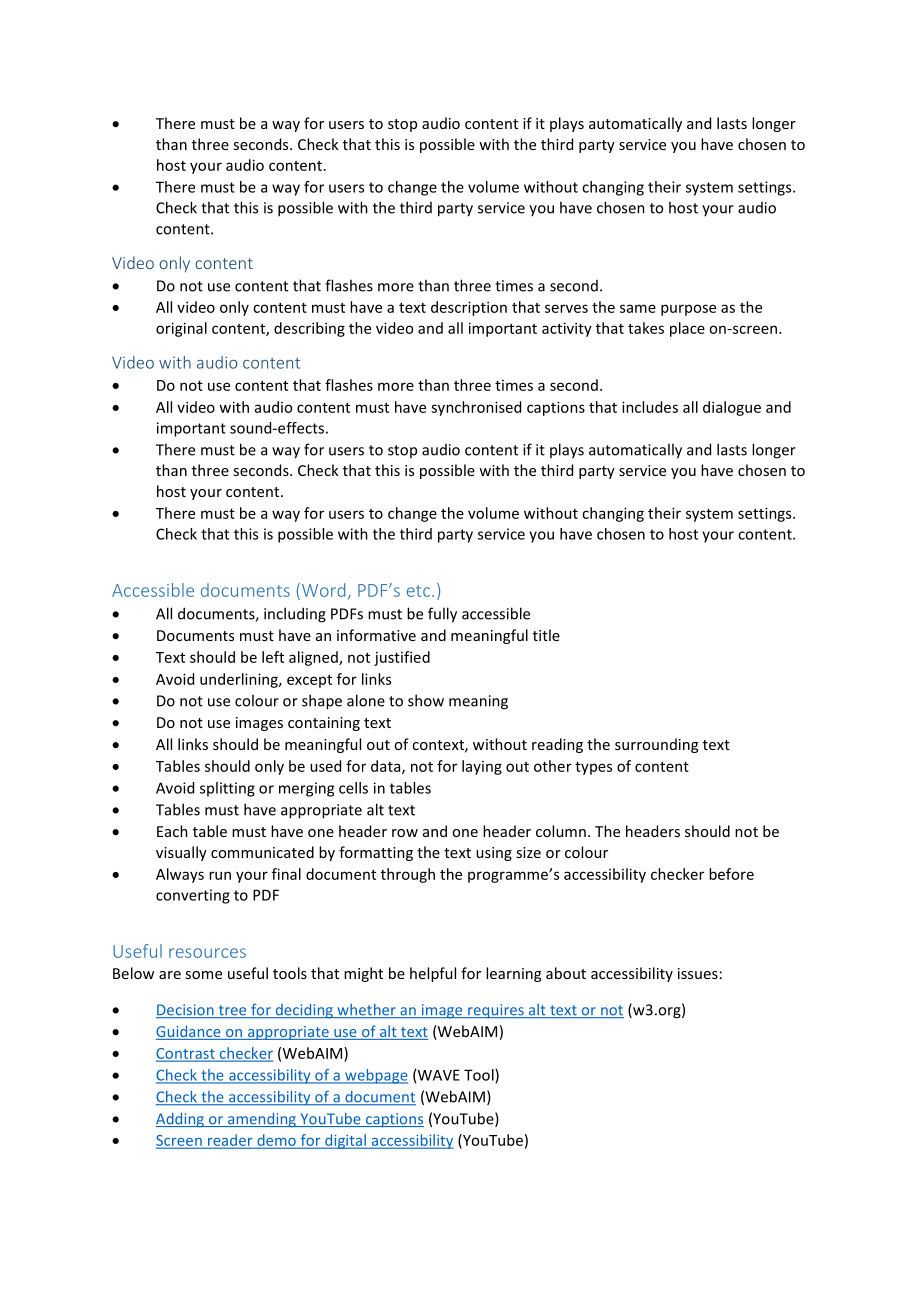  Describe the element at coordinates (181, 1120) in the document. I see `Adding` at that location.
